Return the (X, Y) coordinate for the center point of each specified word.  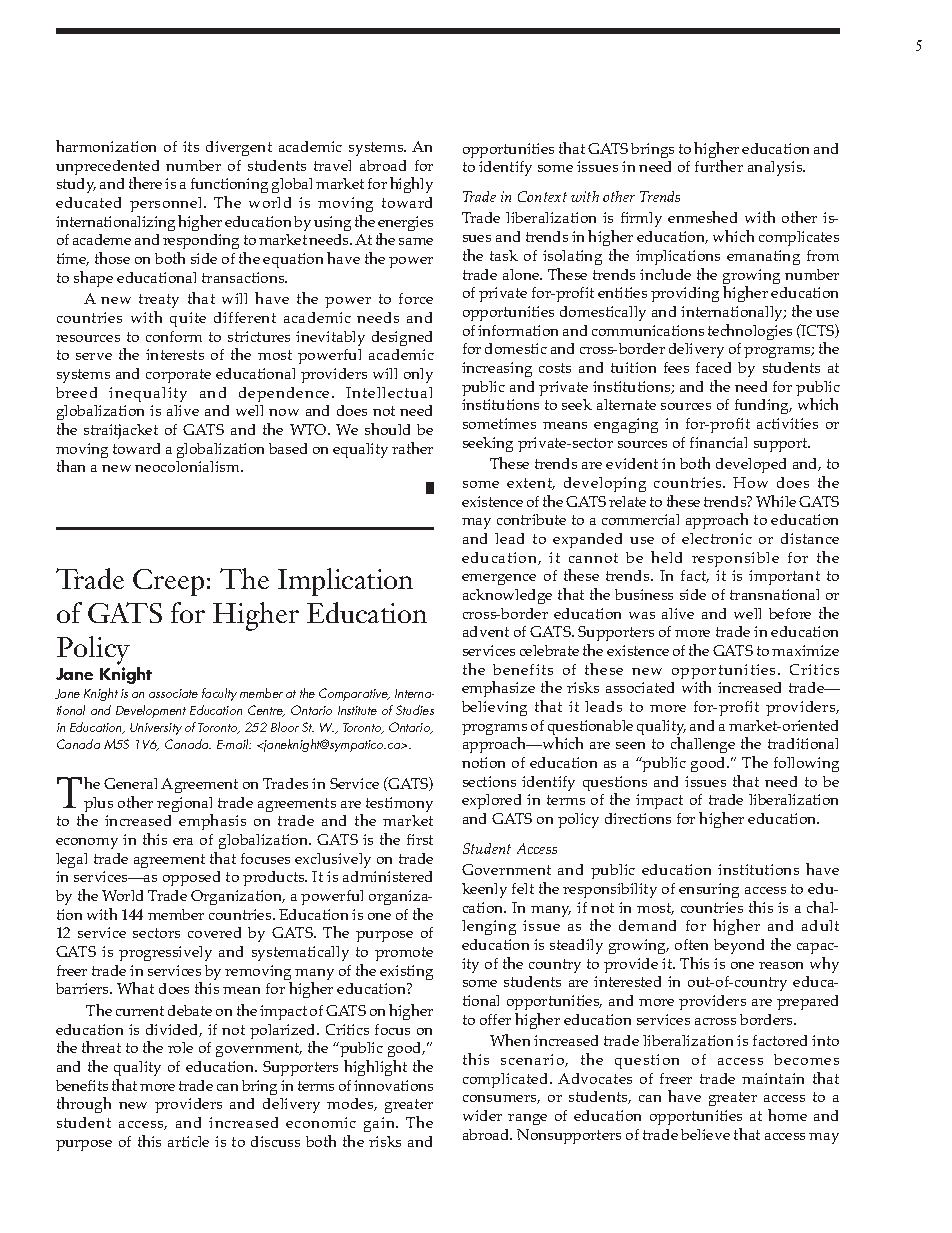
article (188, 1141)
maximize (805, 650)
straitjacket (121, 431)
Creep (168, 582)
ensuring (709, 890)
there (145, 183)
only (418, 375)
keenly (484, 890)
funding (763, 406)
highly (411, 185)
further (719, 166)
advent (486, 631)
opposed (191, 878)
